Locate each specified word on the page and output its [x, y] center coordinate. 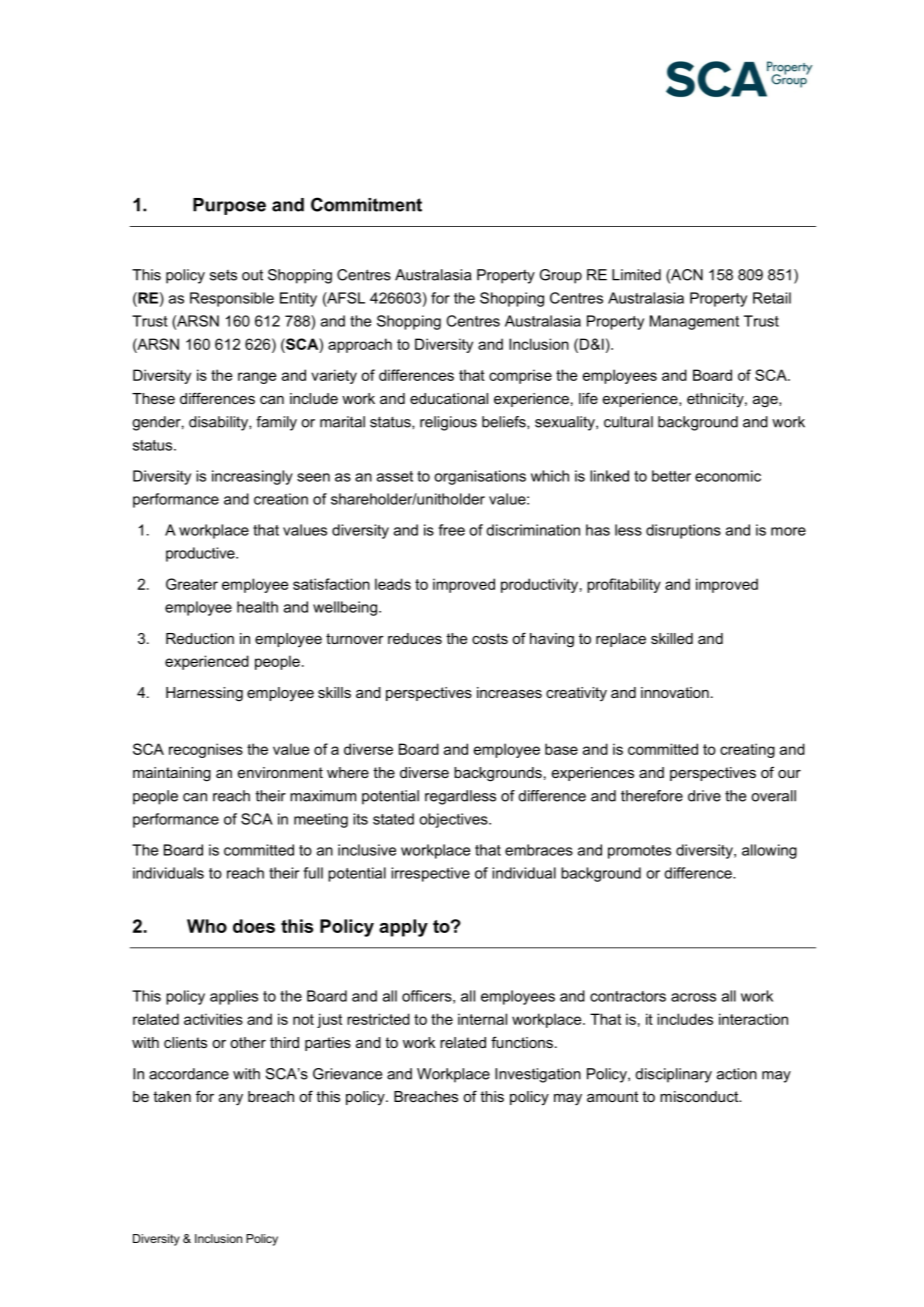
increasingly [252, 477]
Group [561, 276]
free [451, 530]
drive [704, 796]
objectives [454, 820]
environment [280, 772]
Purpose [229, 206]
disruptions [683, 531]
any [231, 1100]
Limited [636, 275]
